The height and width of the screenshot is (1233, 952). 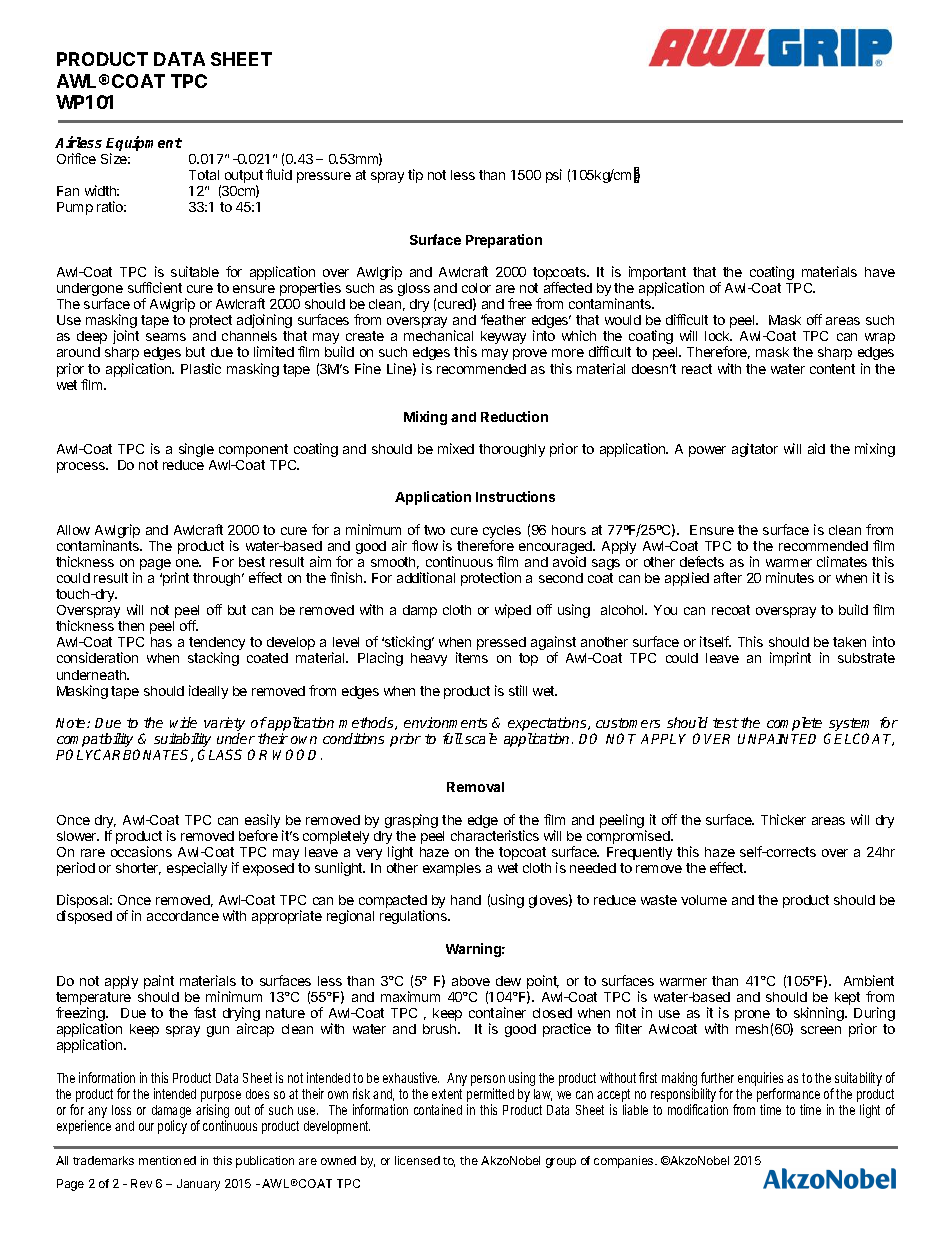 I want to click on single, so click(x=196, y=450).
